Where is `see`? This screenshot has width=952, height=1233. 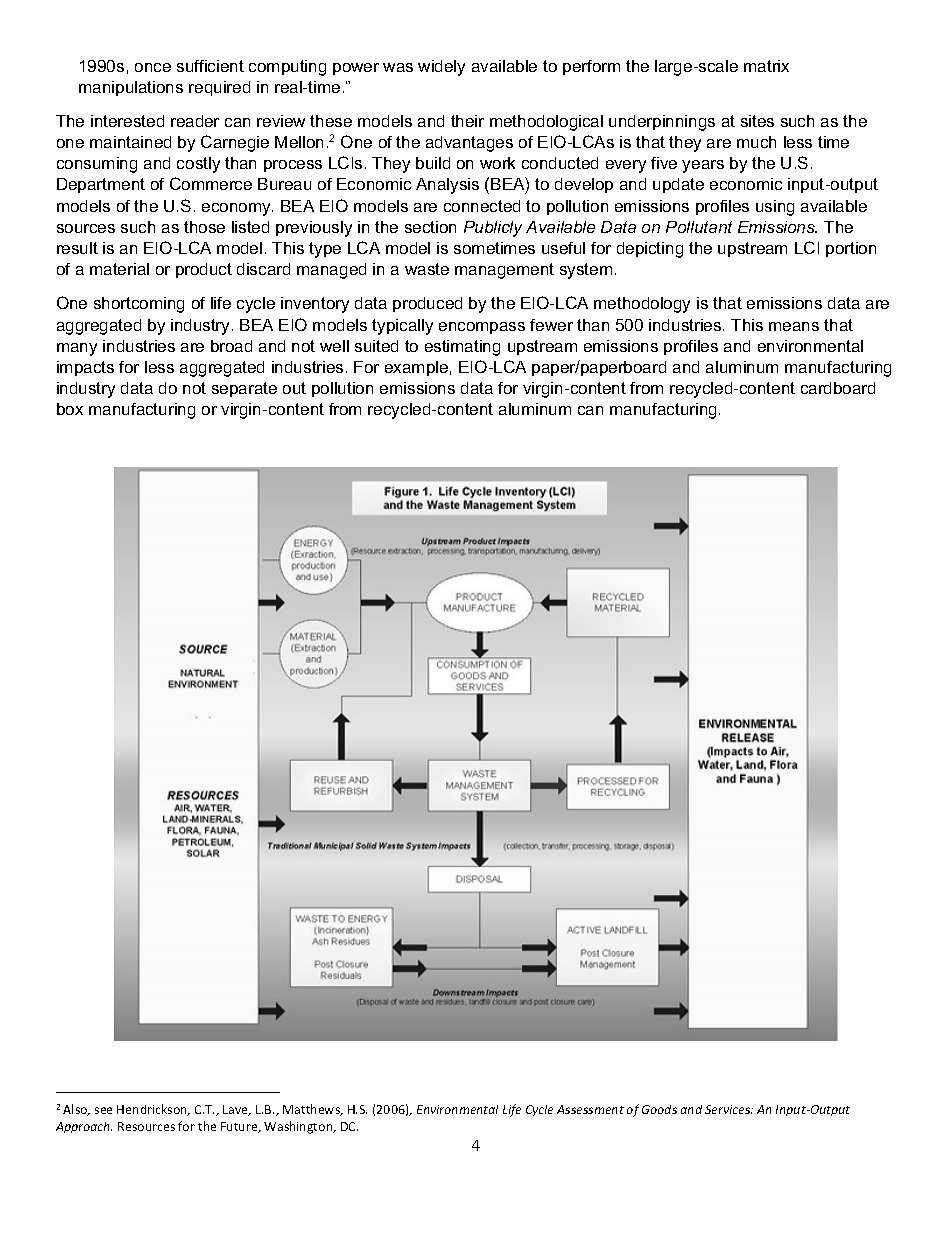 see is located at coordinates (103, 1110).
